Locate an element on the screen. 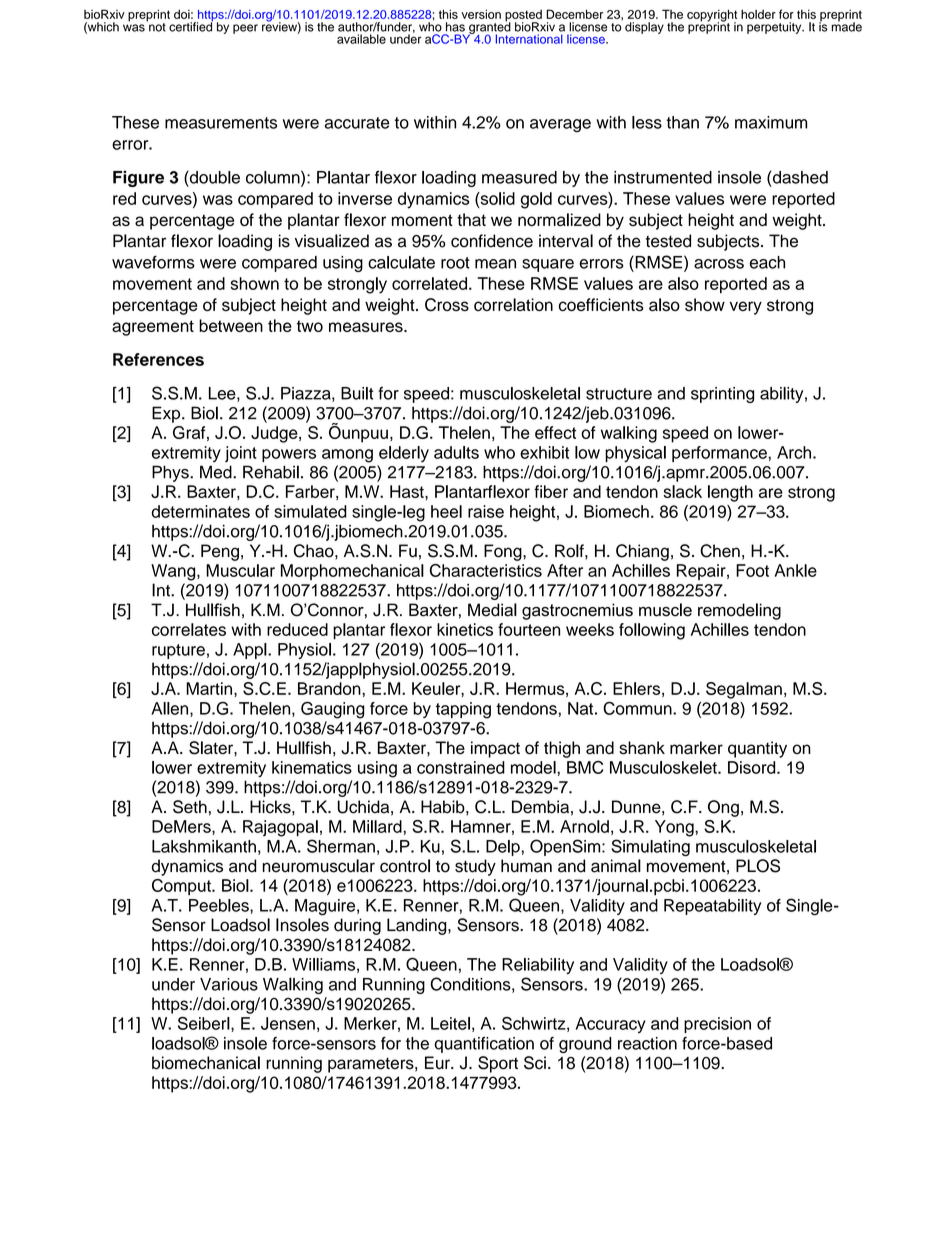 This screenshot has width=952, height=1233. very is located at coordinates (746, 308).
